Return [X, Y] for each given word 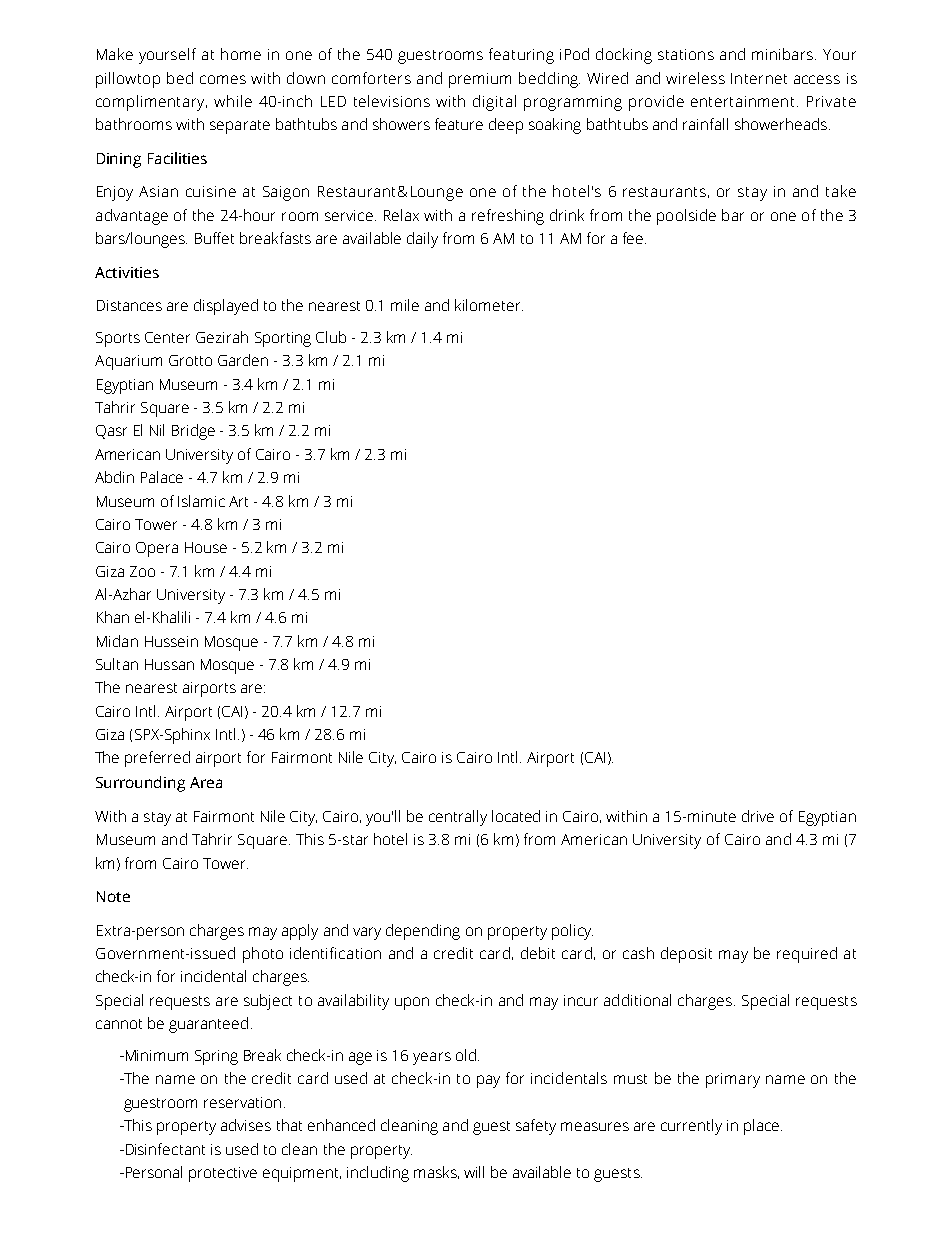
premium [480, 80]
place [761, 1127]
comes [223, 79]
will [474, 1172]
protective [223, 1174]
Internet [759, 78]
